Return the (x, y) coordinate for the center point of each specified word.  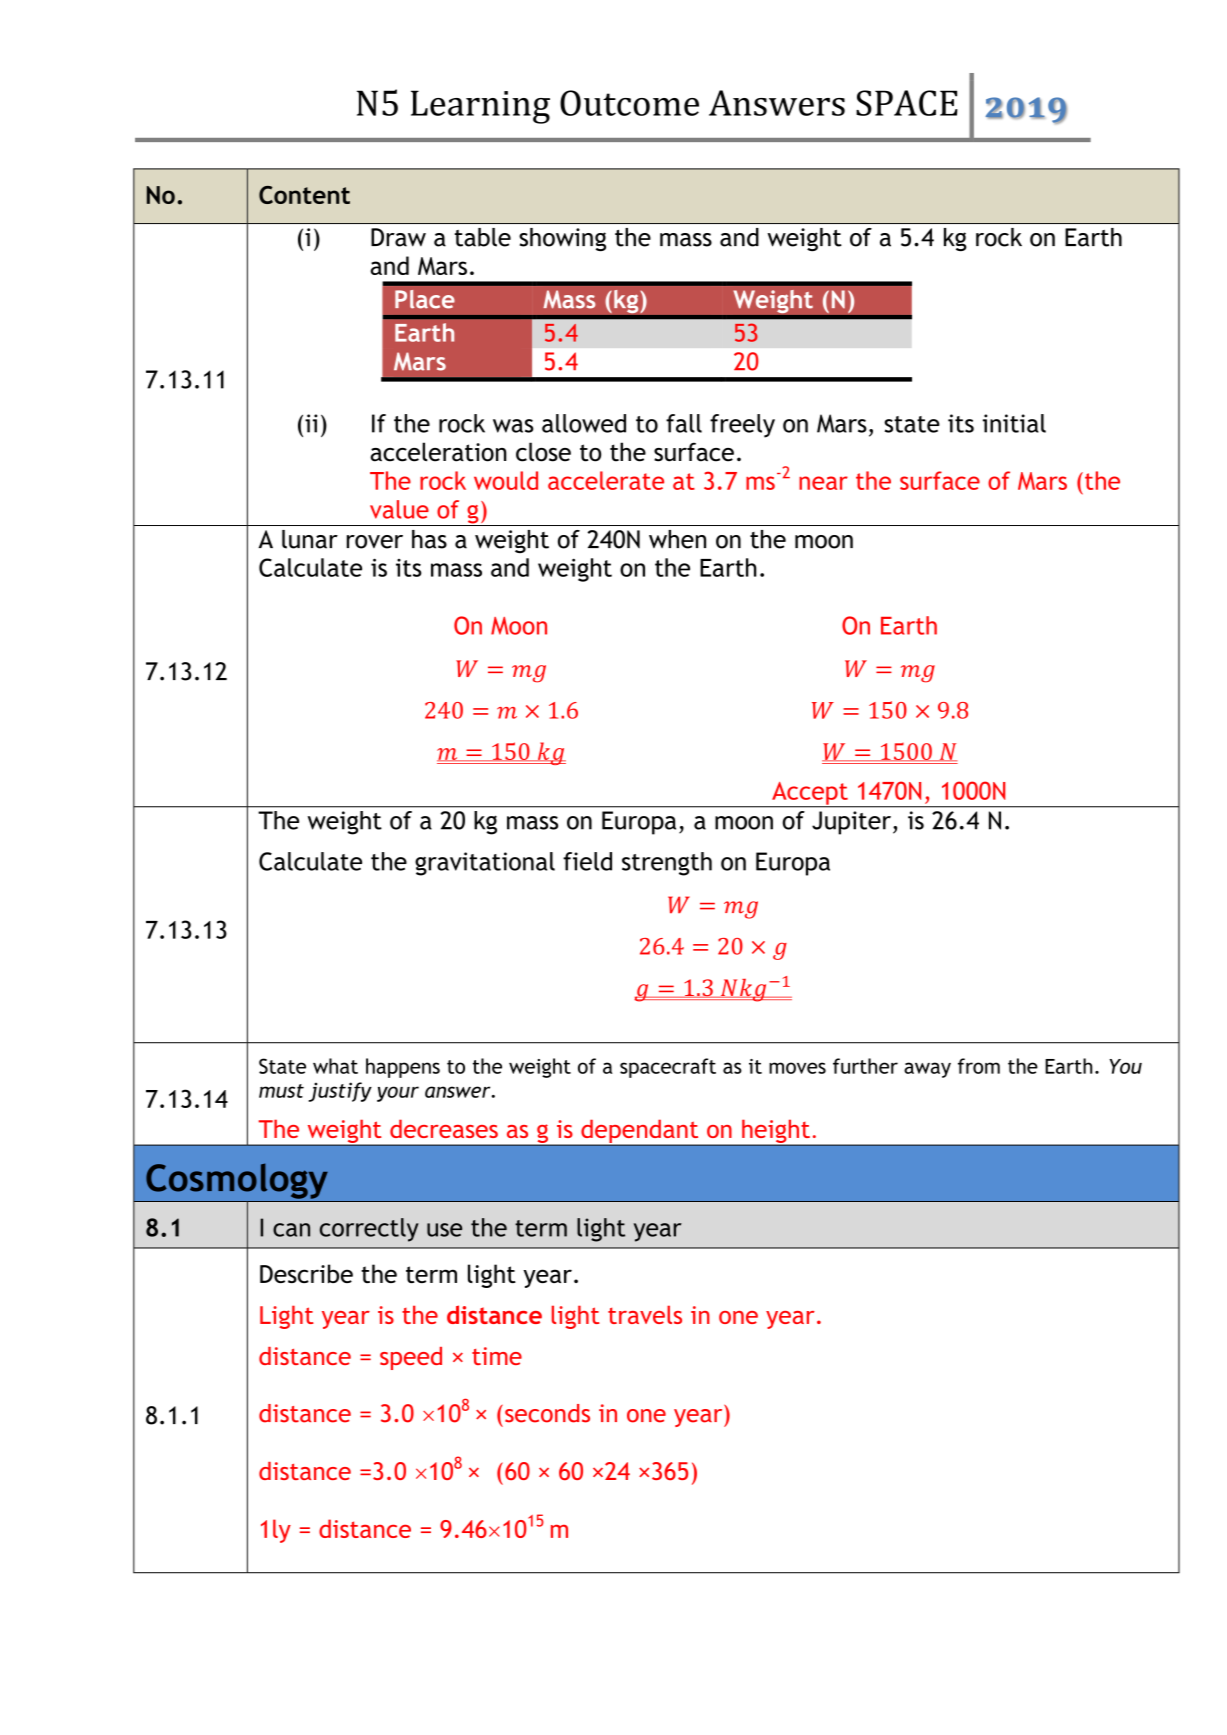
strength (667, 864)
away (927, 1070)
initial (1014, 423)
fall (684, 423)
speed (411, 1358)
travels (645, 1314)
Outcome (629, 103)
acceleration (438, 452)
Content (304, 195)
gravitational (485, 864)
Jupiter (851, 823)
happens (403, 1068)
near (823, 483)
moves (797, 1068)
